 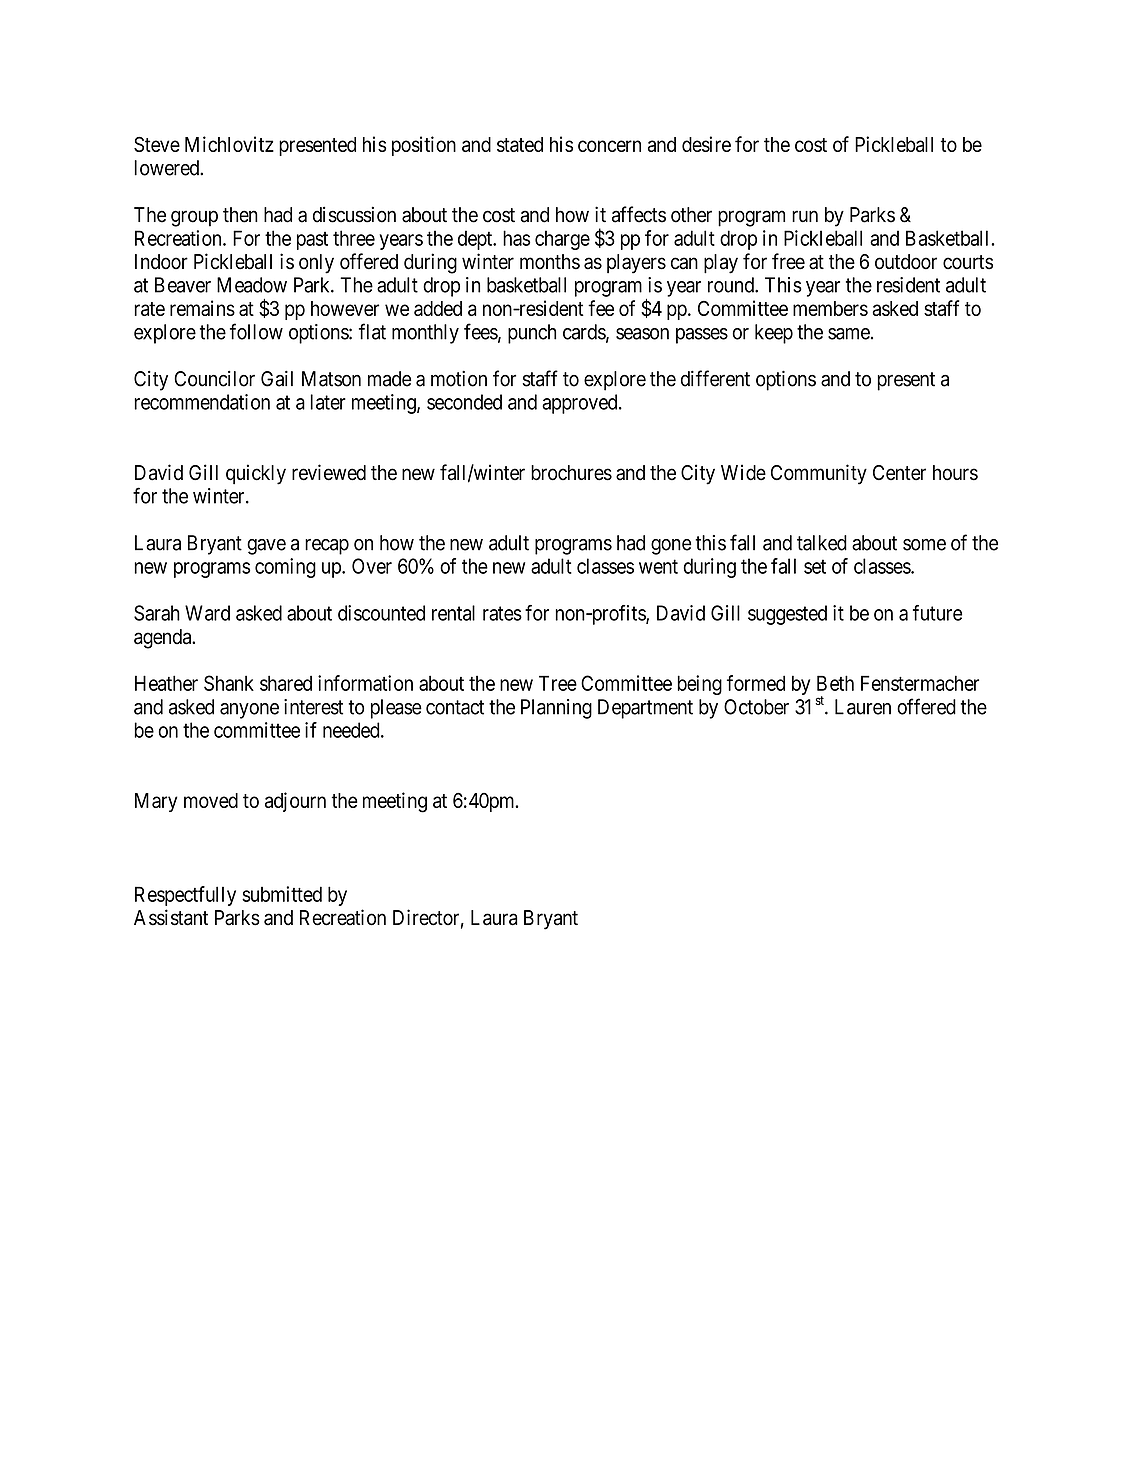 I want to click on then, so click(x=240, y=215).
